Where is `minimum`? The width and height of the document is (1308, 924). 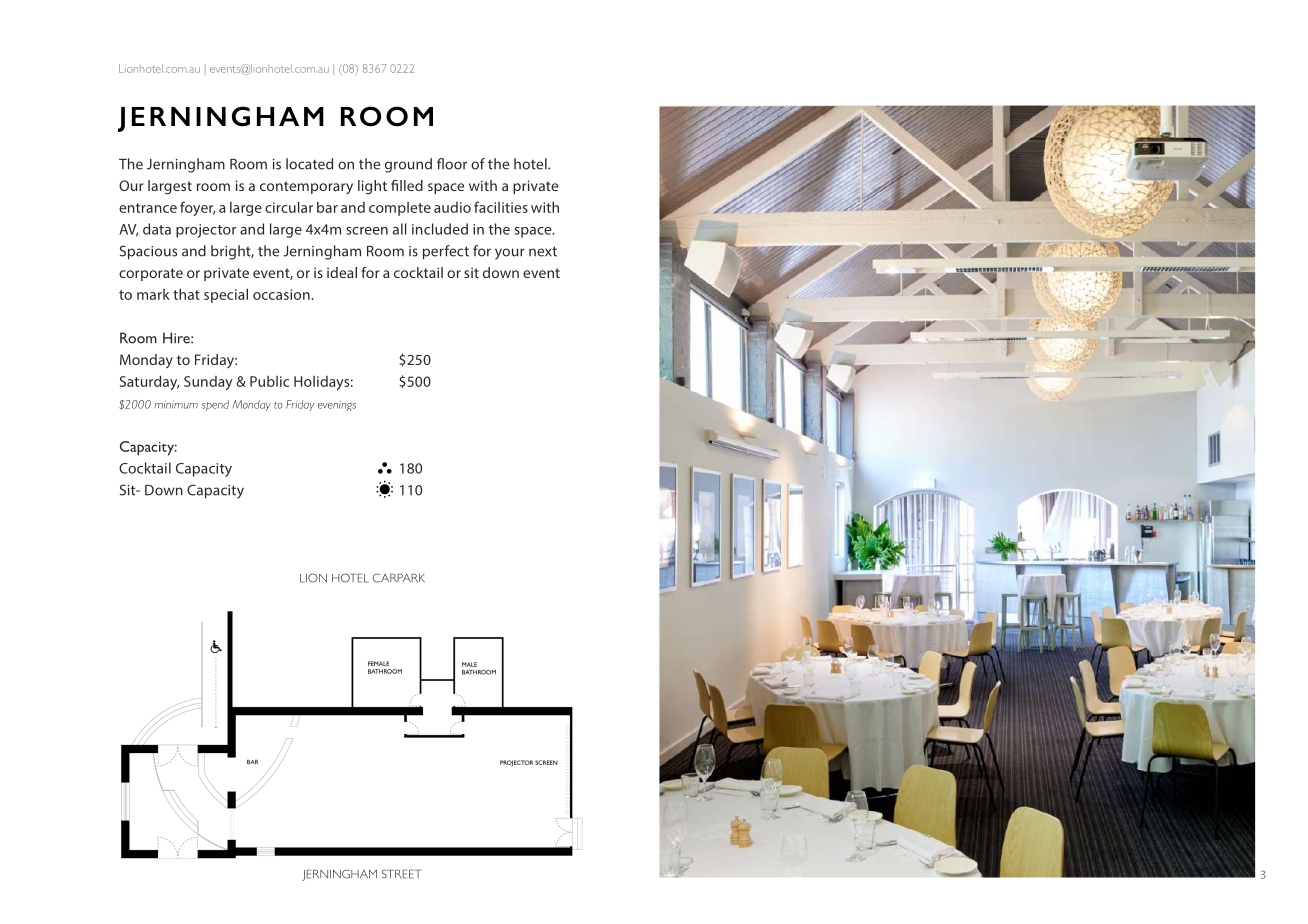 minimum is located at coordinates (176, 404).
